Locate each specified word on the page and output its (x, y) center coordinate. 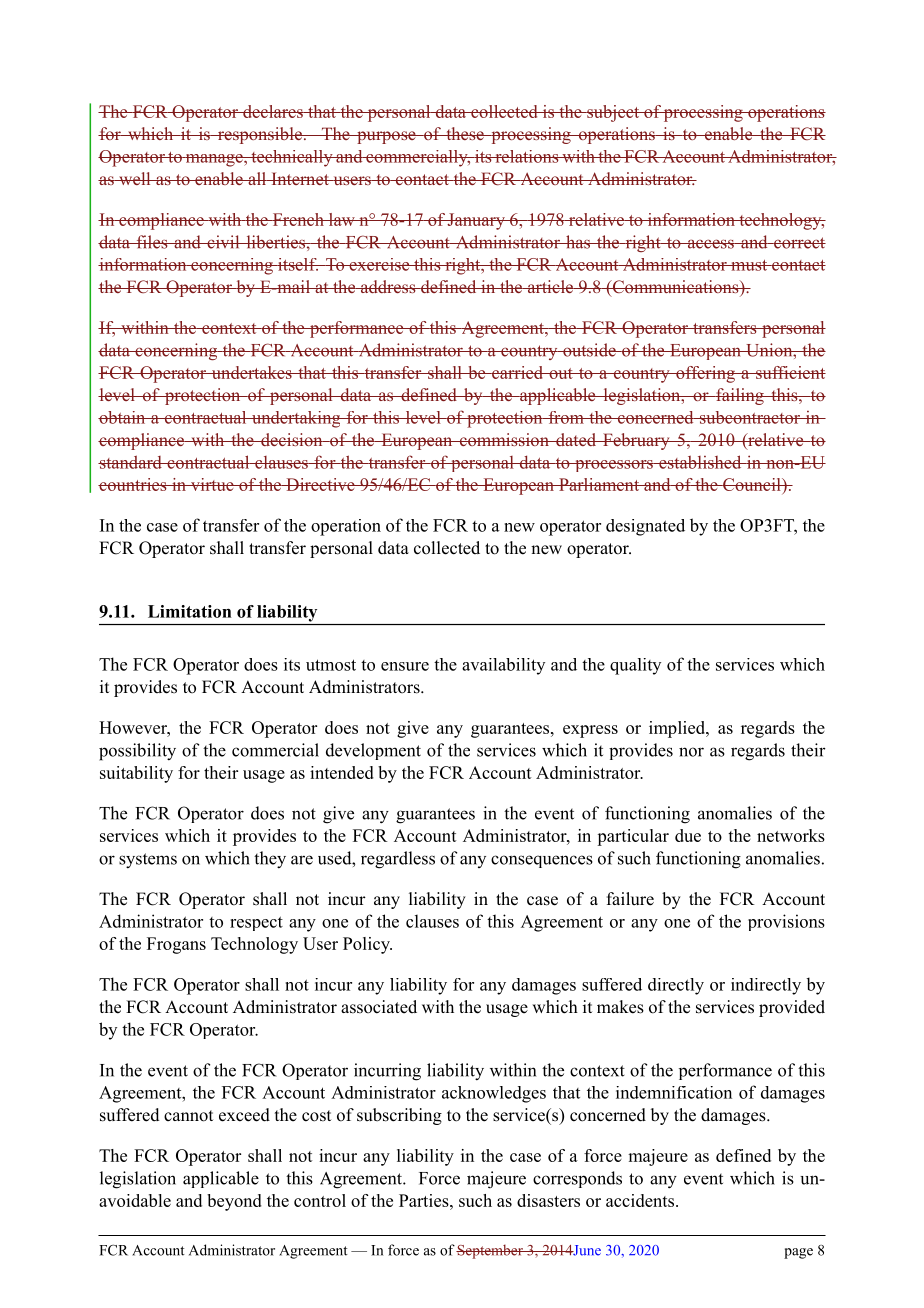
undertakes (251, 372)
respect (256, 923)
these (465, 133)
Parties (425, 1200)
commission (504, 439)
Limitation (190, 611)
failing (740, 396)
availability (503, 666)
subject (613, 113)
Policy (367, 945)
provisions (786, 922)
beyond (234, 1202)
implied (678, 729)
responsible (259, 135)
